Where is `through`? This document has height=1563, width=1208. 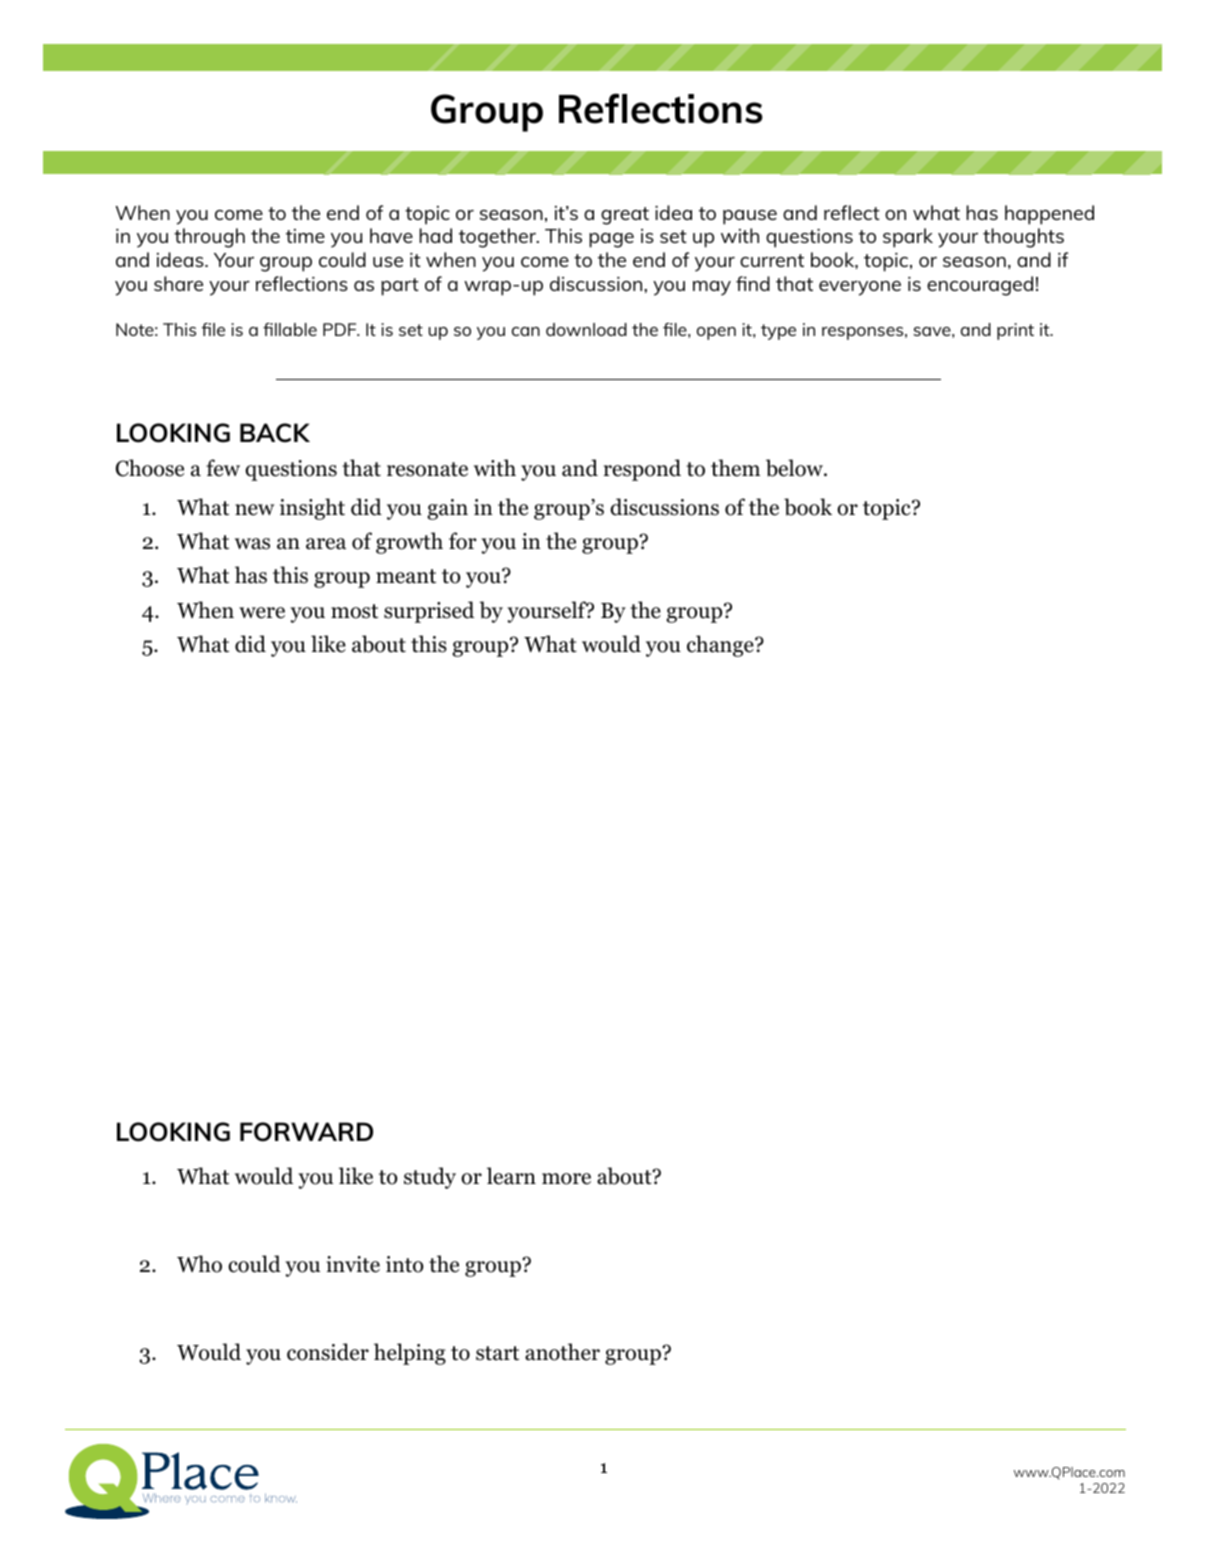 through is located at coordinates (209, 238).
